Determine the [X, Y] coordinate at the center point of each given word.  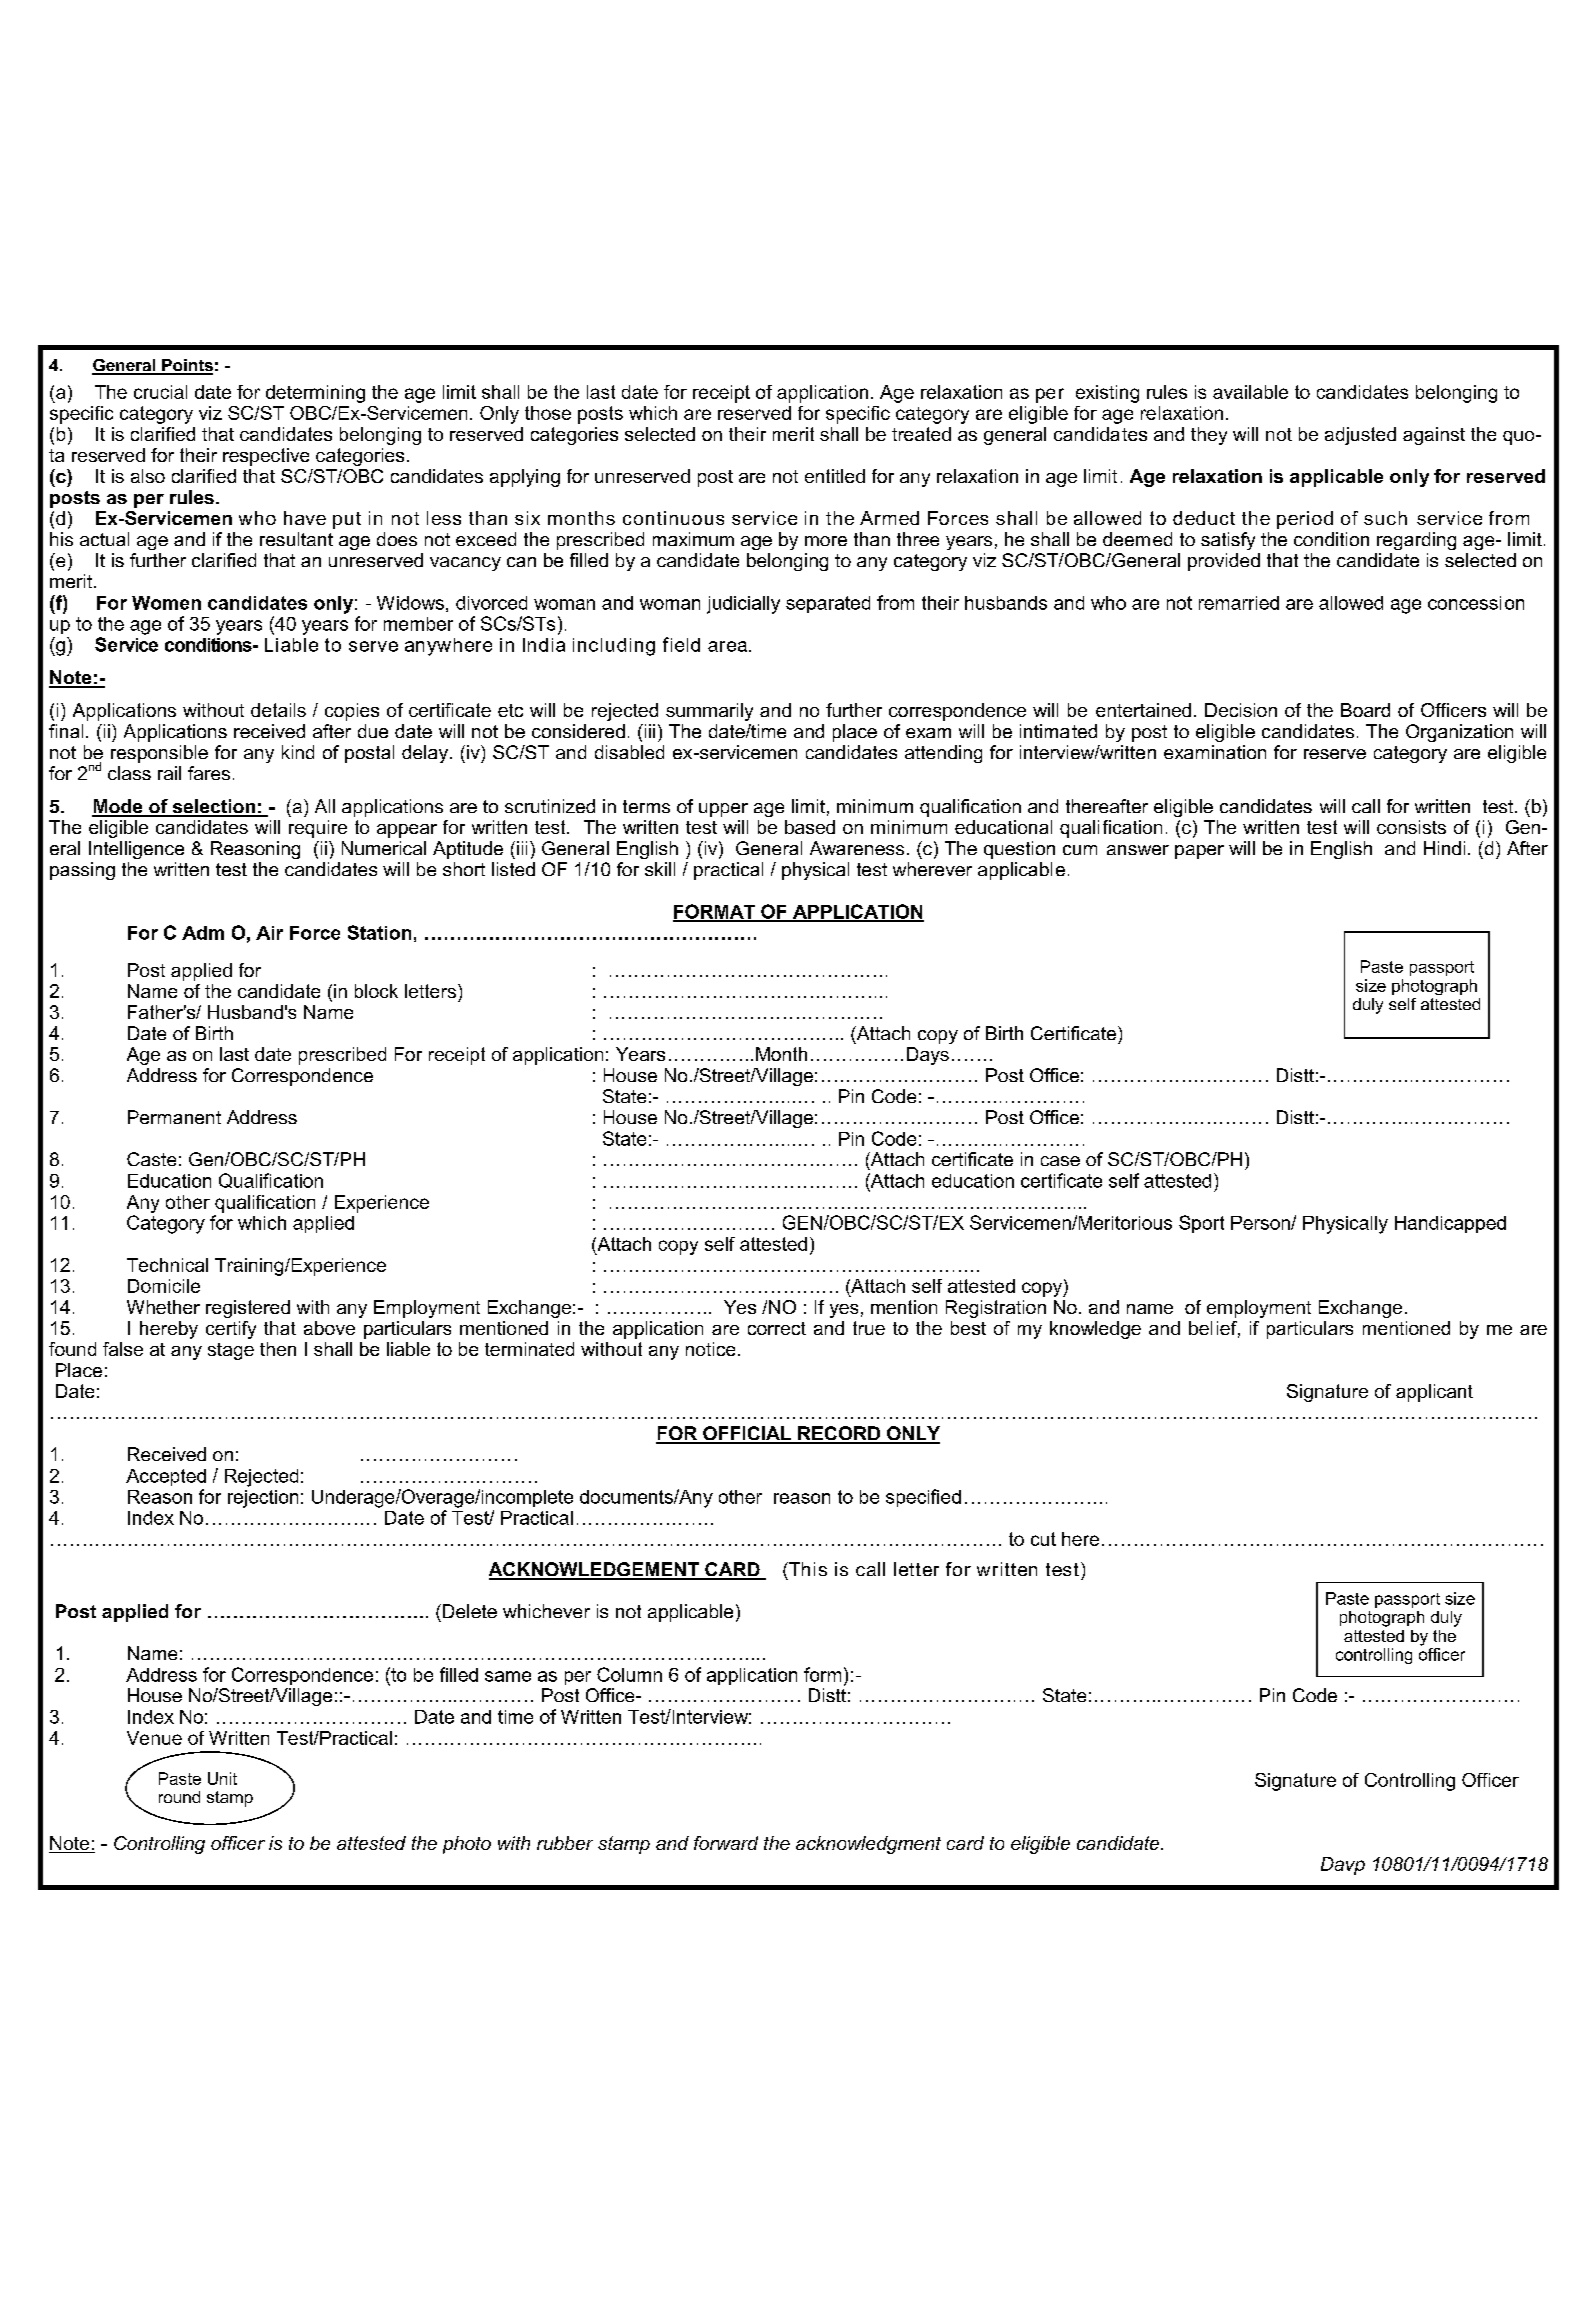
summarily [709, 712]
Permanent [174, 1117]
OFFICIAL [747, 1434]
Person [1261, 1223]
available [1250, 392]
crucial [160, 392]
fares [209, 773]
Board [1365, 710]
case [1060, 1161]
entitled [835, 476]
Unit [222, 1778]
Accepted [166, 1477]
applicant [1434, 1393]
